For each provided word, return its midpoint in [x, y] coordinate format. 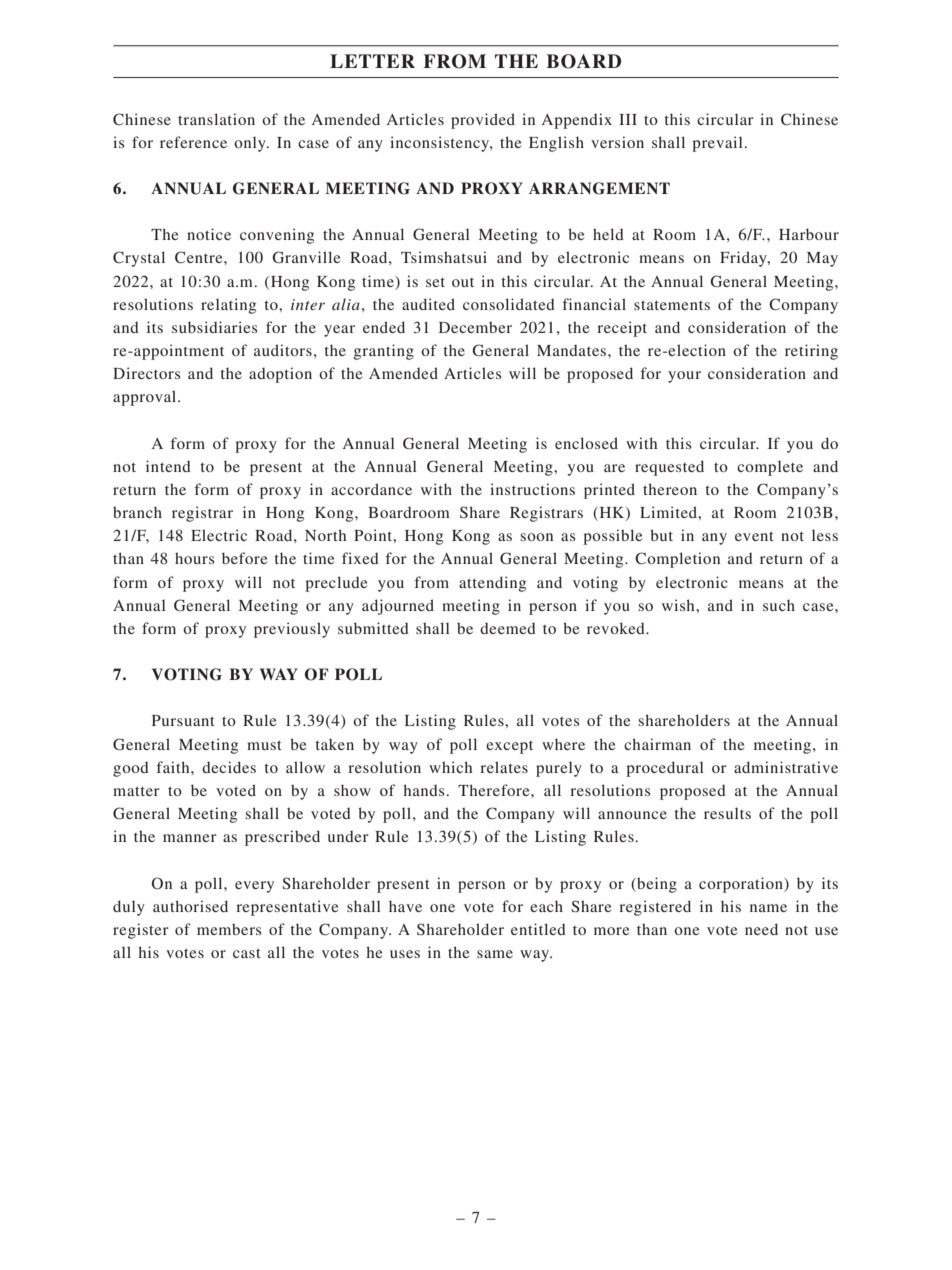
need [761, 929]
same [495, 954]
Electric [219, 535]
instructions [532, 489]
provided [483, 121]
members [229, 929]
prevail [717, 144]
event [754, 536]
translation [216, 119]
